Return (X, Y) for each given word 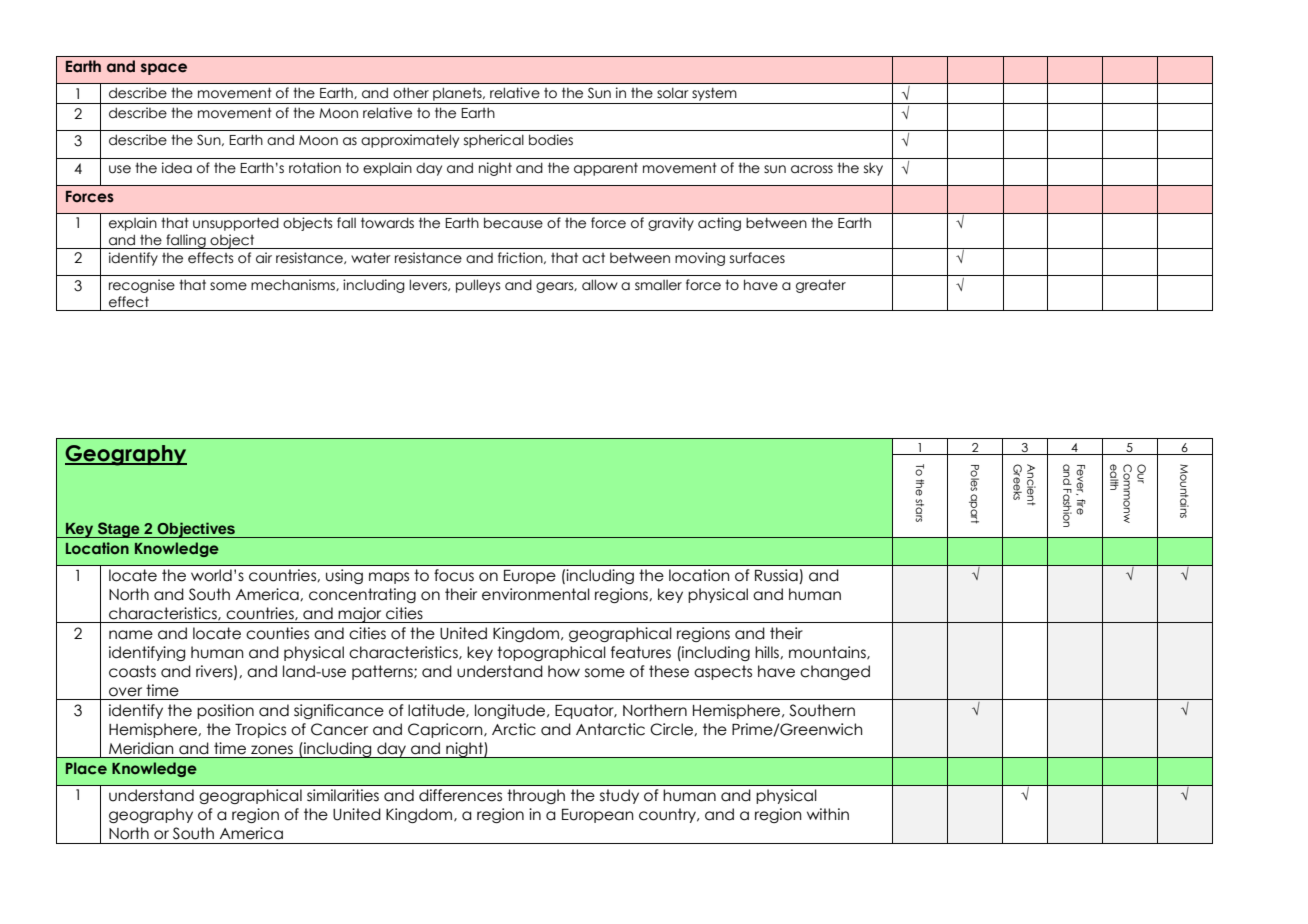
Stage (119, 530)
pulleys (478, 286)
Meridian (141, 748)
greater (821, 286)
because (513, 223)
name (131, 635)
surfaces (757, 258)
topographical (551, 653)
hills (768, 652)
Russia (777, 576)
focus (454, 575)
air (264, 258)
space (164, 69)
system (714, 94)
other (411, 93)
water (371, 258)
